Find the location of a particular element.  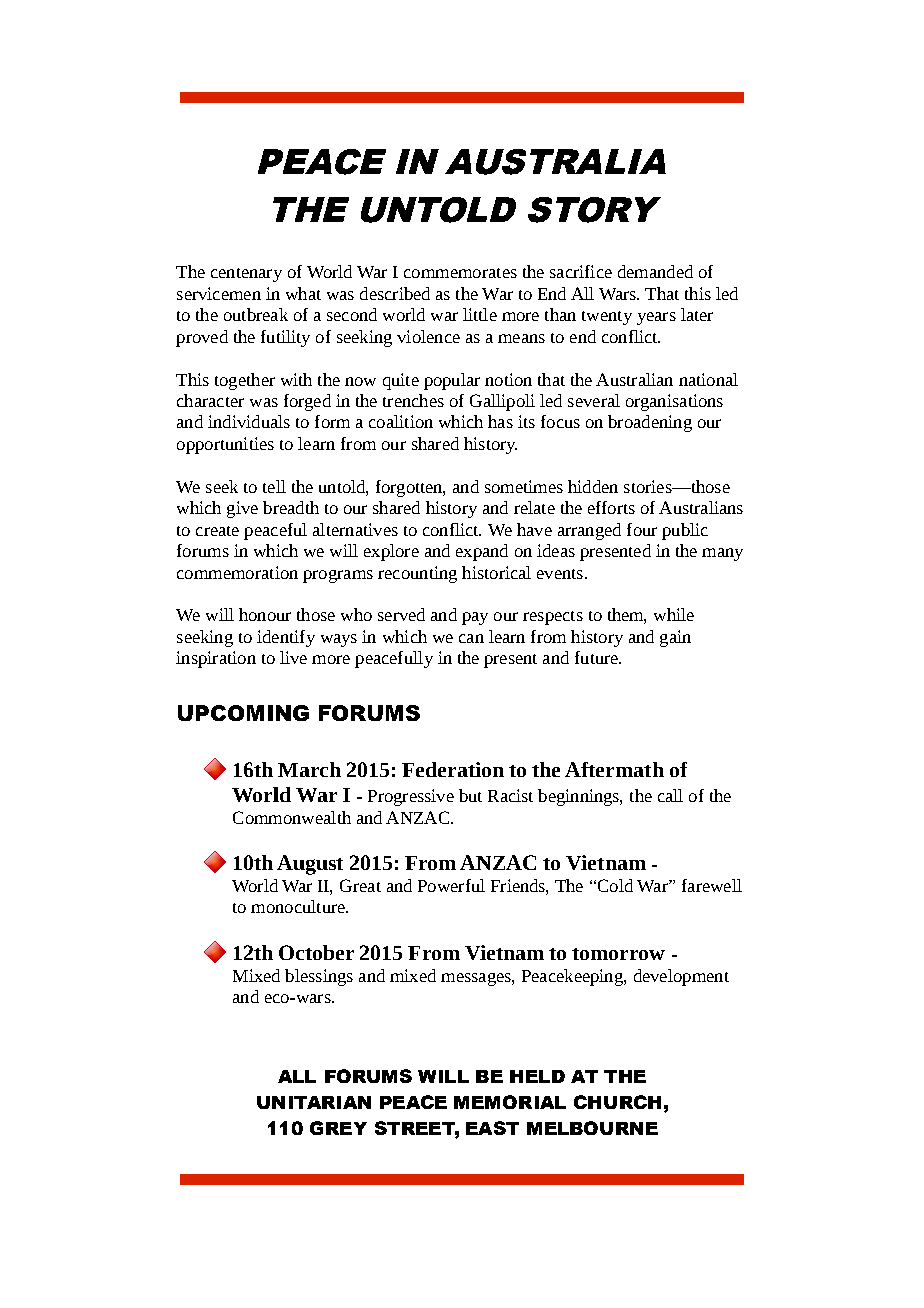

EAST is located at coordinates (492, 1128).
